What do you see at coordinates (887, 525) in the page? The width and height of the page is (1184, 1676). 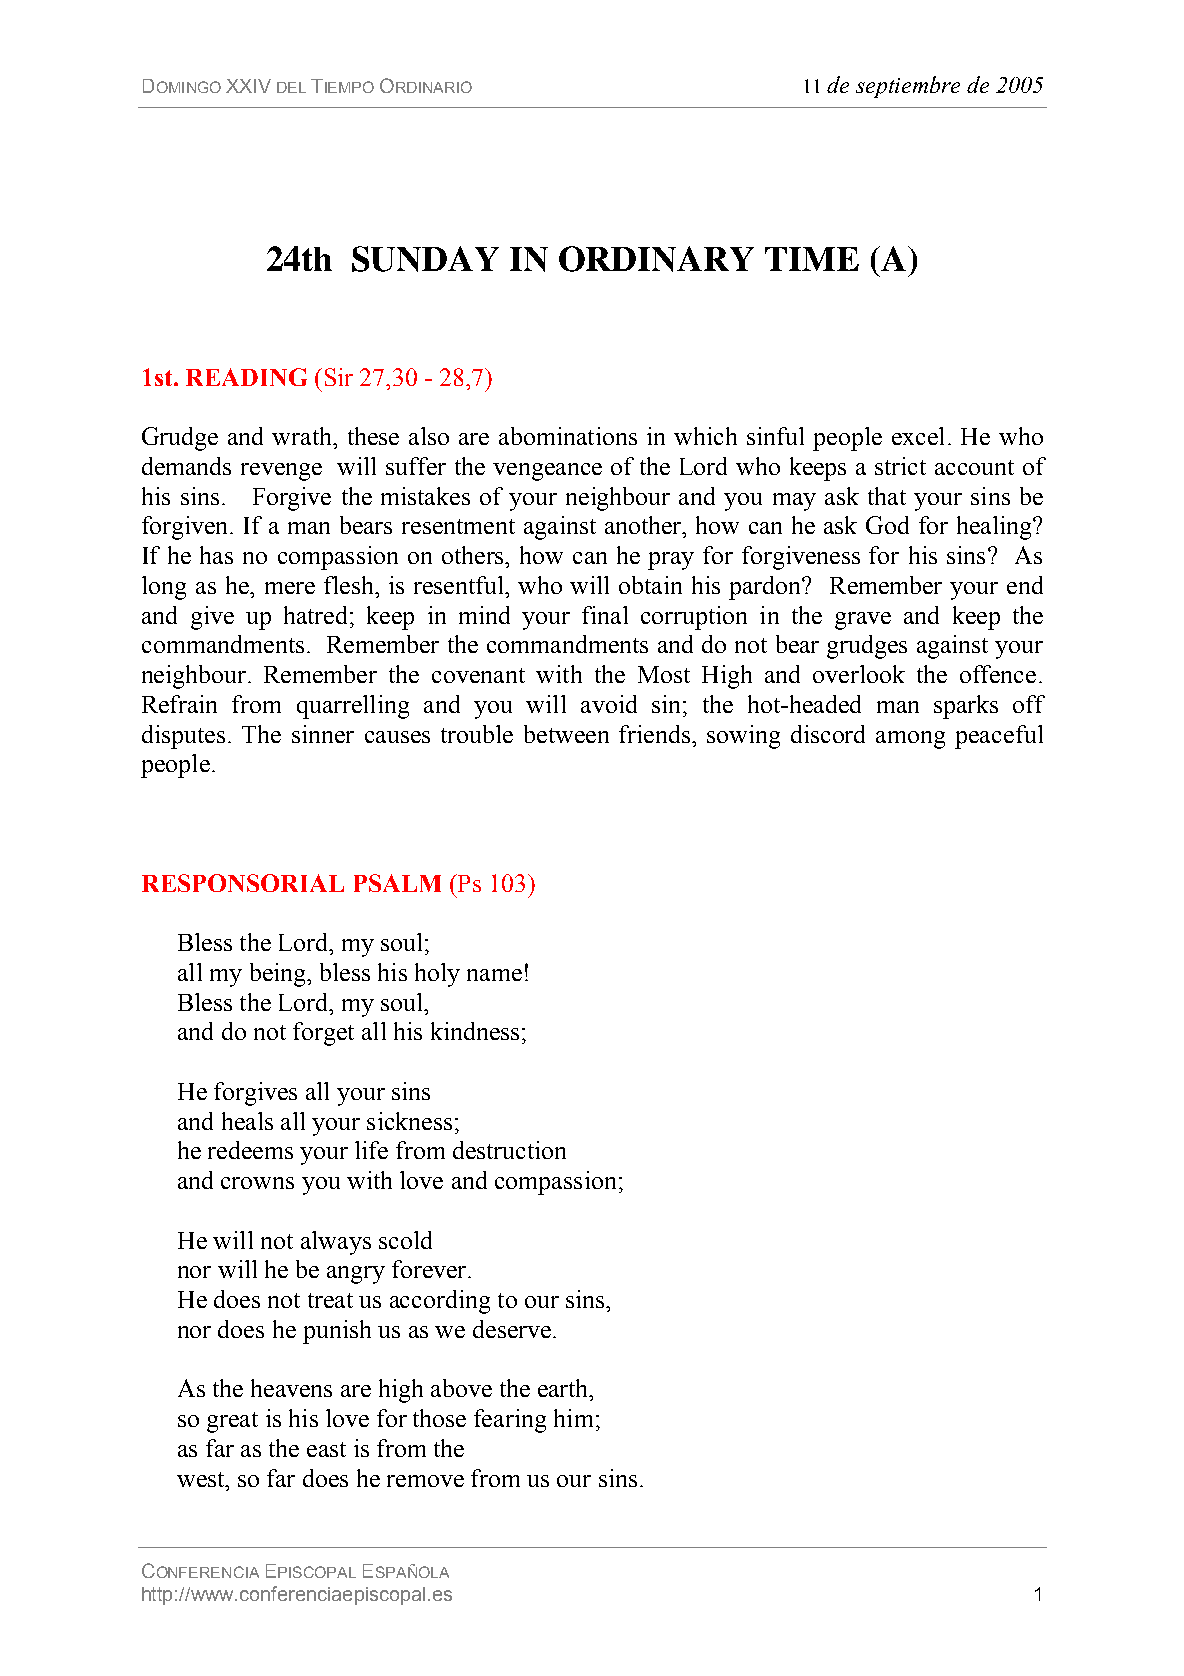 I see `God` at bounding box center [887, 525].
